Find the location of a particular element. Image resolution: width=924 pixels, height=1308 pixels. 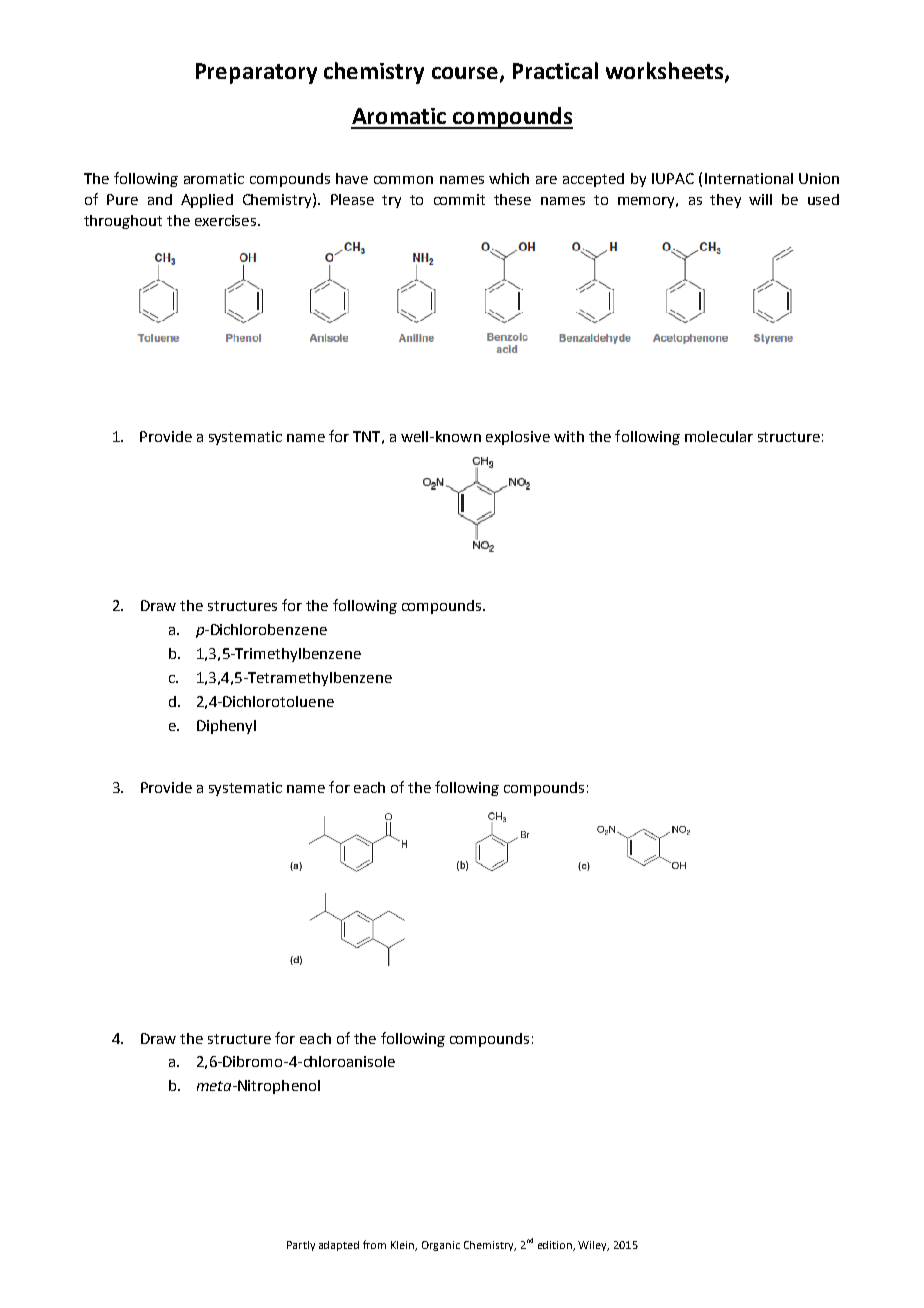

with is located at coordinates (569, 436).
